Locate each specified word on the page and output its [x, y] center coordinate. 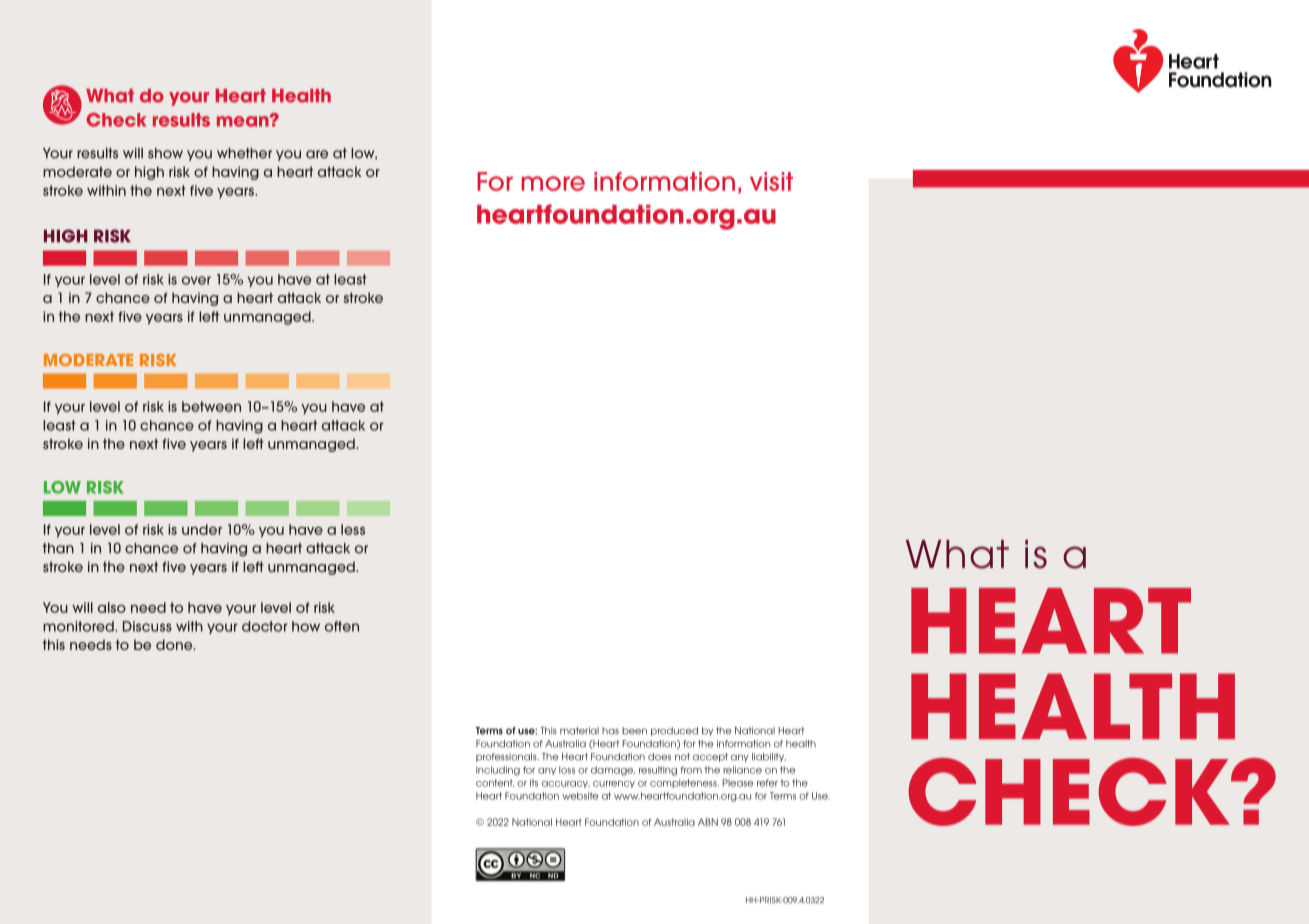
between [211, 406]
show [165, 153]
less [353, 529]
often [342, 626]
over [196, 280]
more [553, 183]
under [202, 529]
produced [674, 731]
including [498, 771]
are [317, 154]
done [175, 644]
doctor [265, 626]
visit [771, 181]
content [495, 783]
